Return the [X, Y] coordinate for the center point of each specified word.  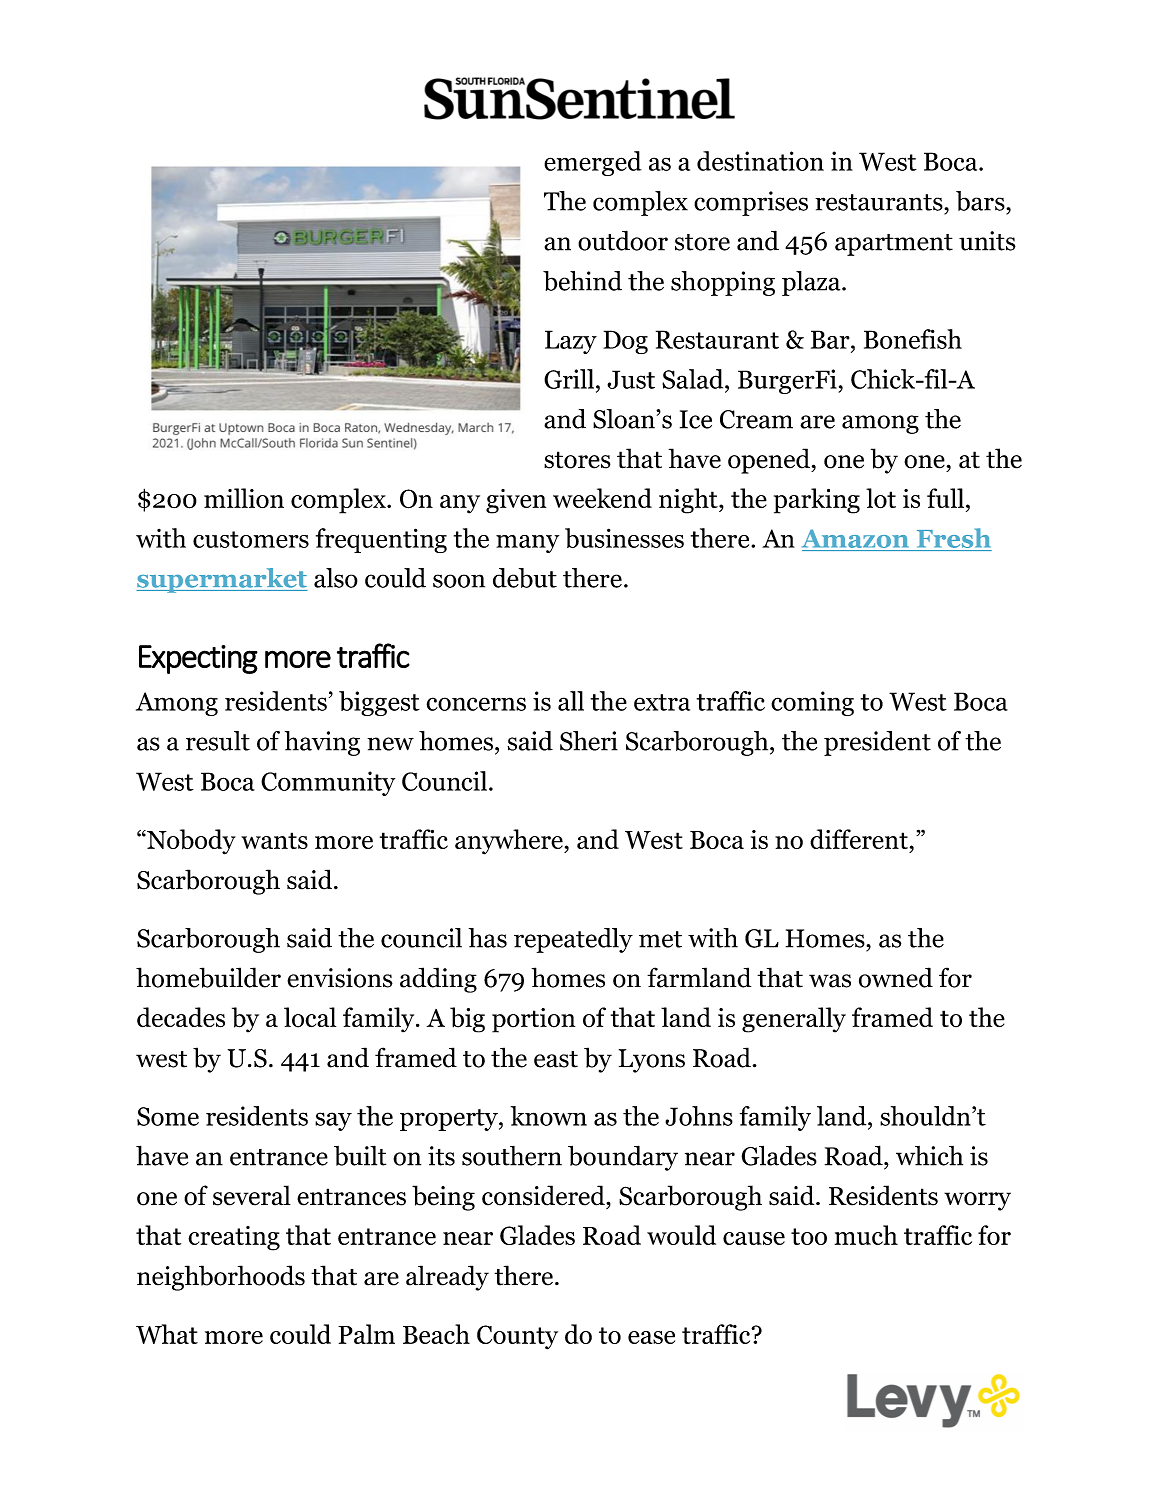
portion [533, 1020]
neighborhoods [221, 1278]
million [244, 498]
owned [896, 977]
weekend [602, 498]
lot [881, 498]
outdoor [623, 240]
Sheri [589, 741]
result [218, 741]
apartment [894, 245]
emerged [593, 163]
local [310, 1017]
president [877, 743]
